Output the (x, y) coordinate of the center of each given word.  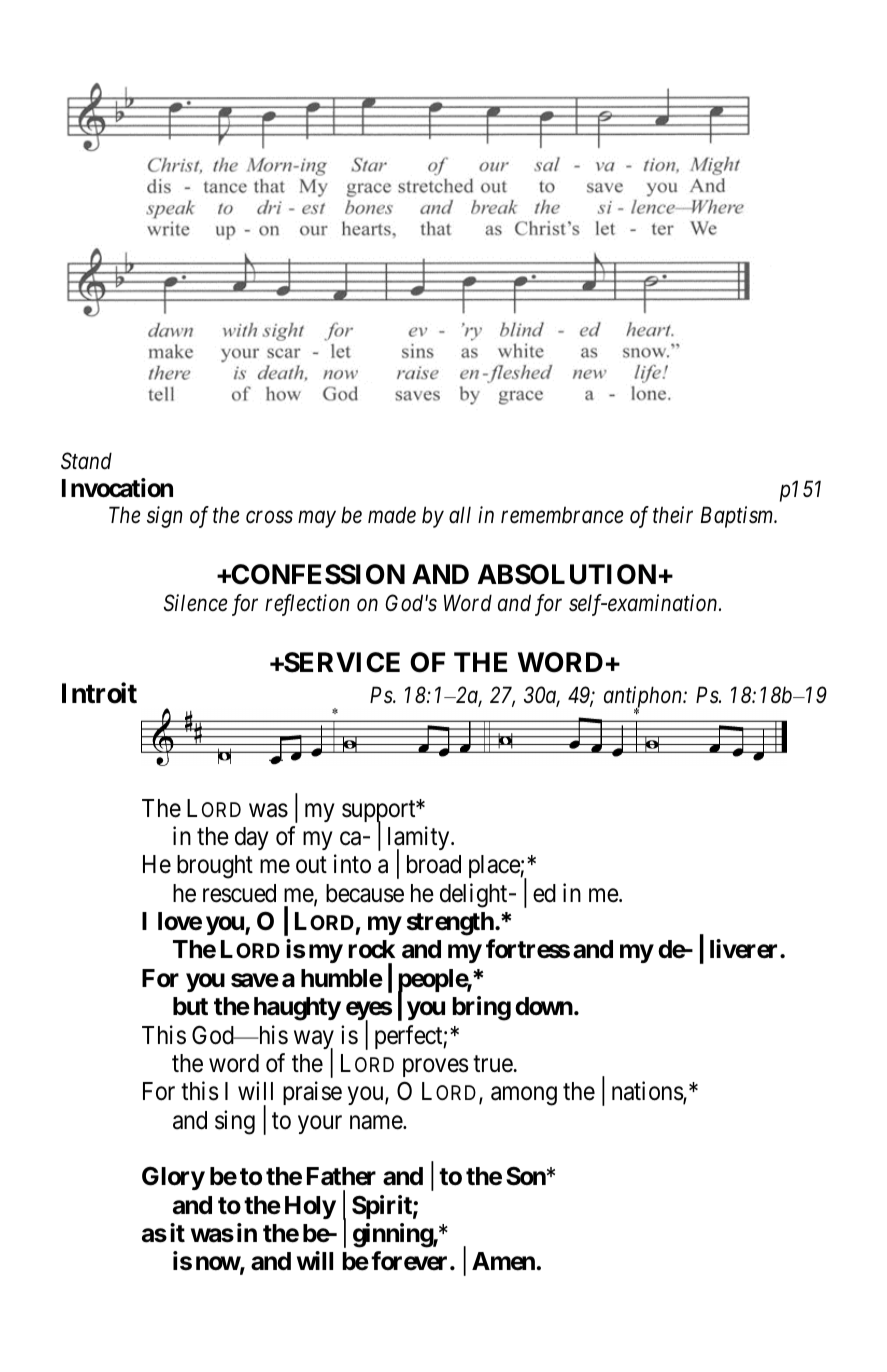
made (392, 515)
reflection (307, 605)
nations (648, 1092)
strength (450, 924)
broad (434, 864)
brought (215, 867)
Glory (173, 1178)
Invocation (117, 488)
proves (435, 1067)
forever (411, 1261)
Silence (196, 603)
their (673, 515)
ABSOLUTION (567, 574)
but (190, 1006)
